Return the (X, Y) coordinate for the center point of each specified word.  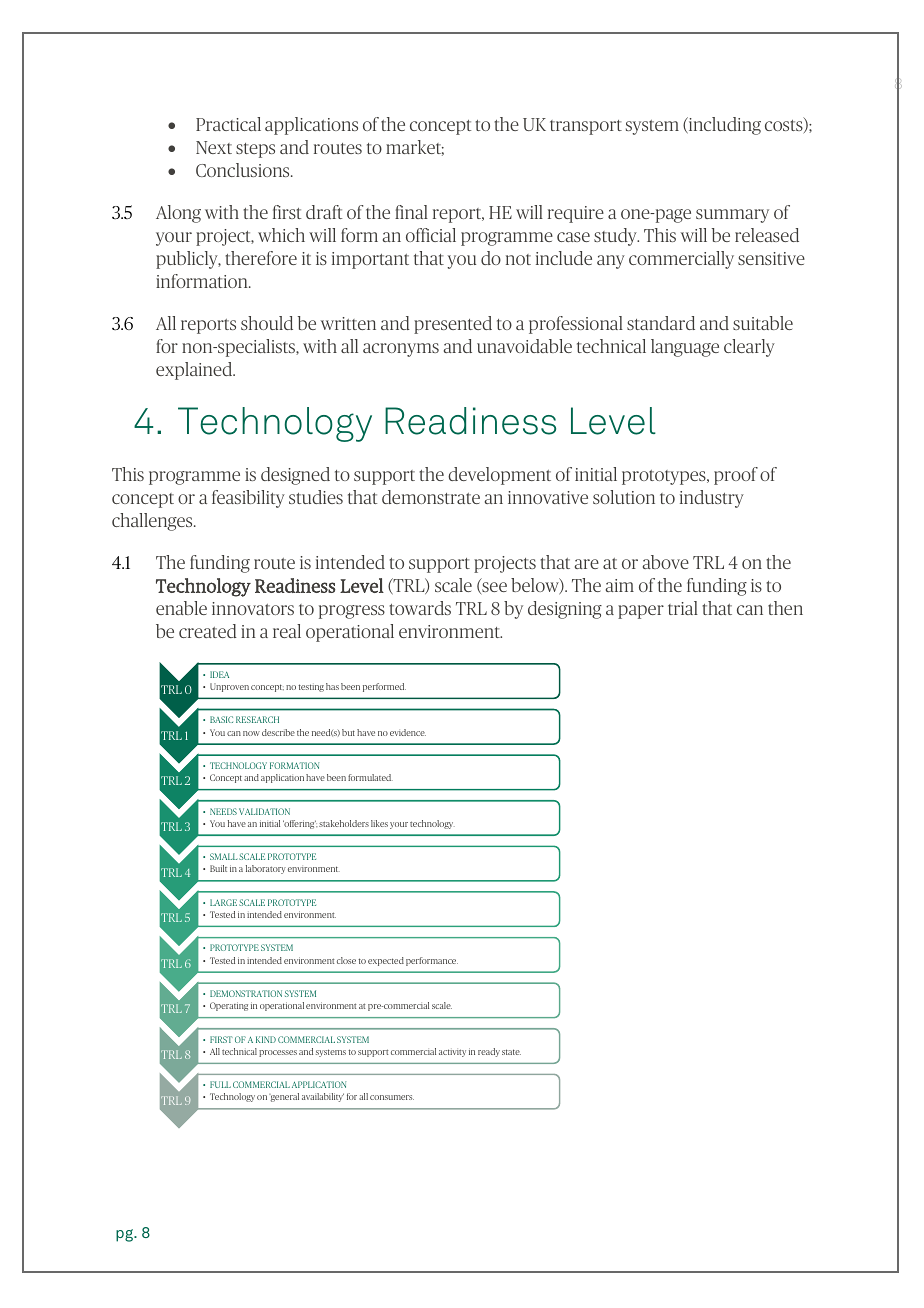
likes (379, 823)
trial (683, 608)
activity (452, 1052)
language (685, 348)
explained (195, 371)
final (411, 212)
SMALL (223, 856)
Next (214, 147)
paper (641, 612)
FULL (220, 1084)
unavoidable (524, 346)
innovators (253, 608)
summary (732, 216)
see (493, 588)
